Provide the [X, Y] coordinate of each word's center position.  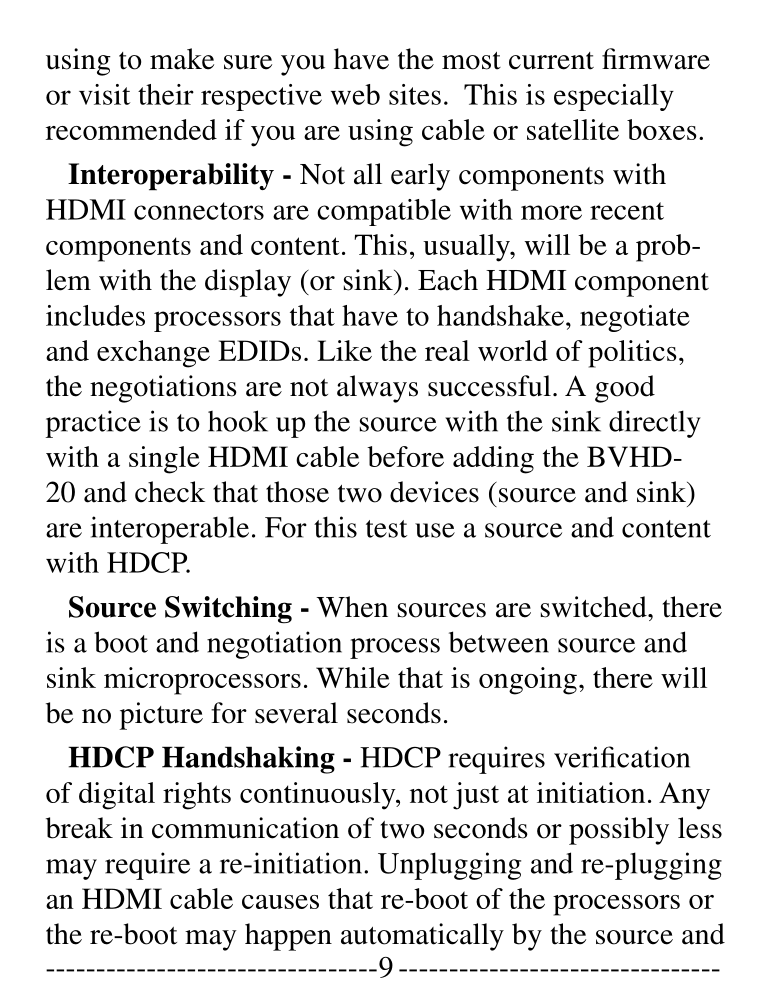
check [170, 492]
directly [655, 424]
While [353, 677]
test [386, 529]
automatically [422, 937]
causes [280, 902]
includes [95, 315]
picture [161, 716]
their [166, 94]
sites [415, 94]
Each [448, 280]
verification [622, 757]
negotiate [635, 318]
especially [614, 97]
